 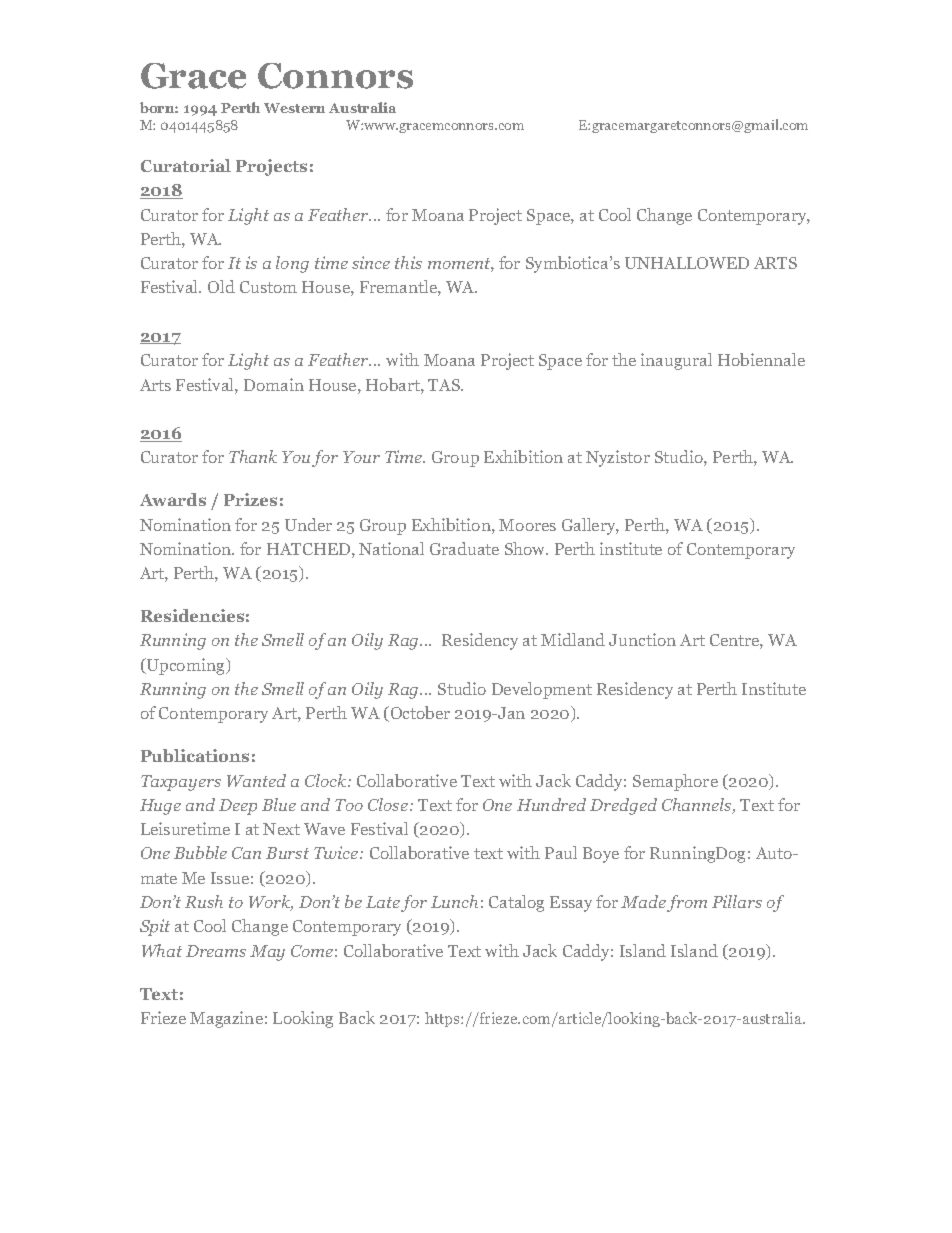 What do you see at coordinates (250, 499) in the screenshot?
I see `Prizes` at bounding box center [250, 499].
